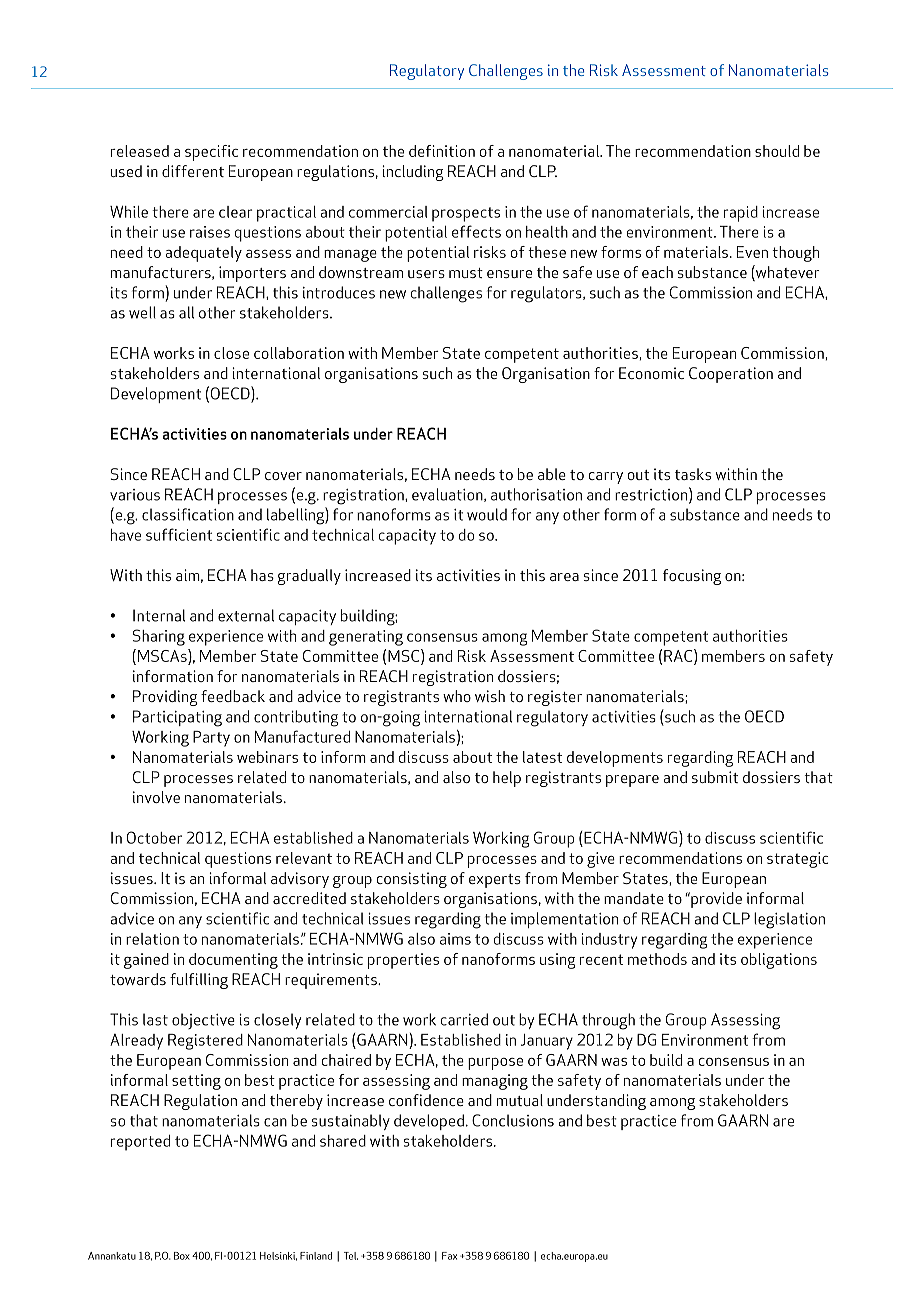 This screenshot has height=1308, width=924. I want to click on would, so click(487, 514).
